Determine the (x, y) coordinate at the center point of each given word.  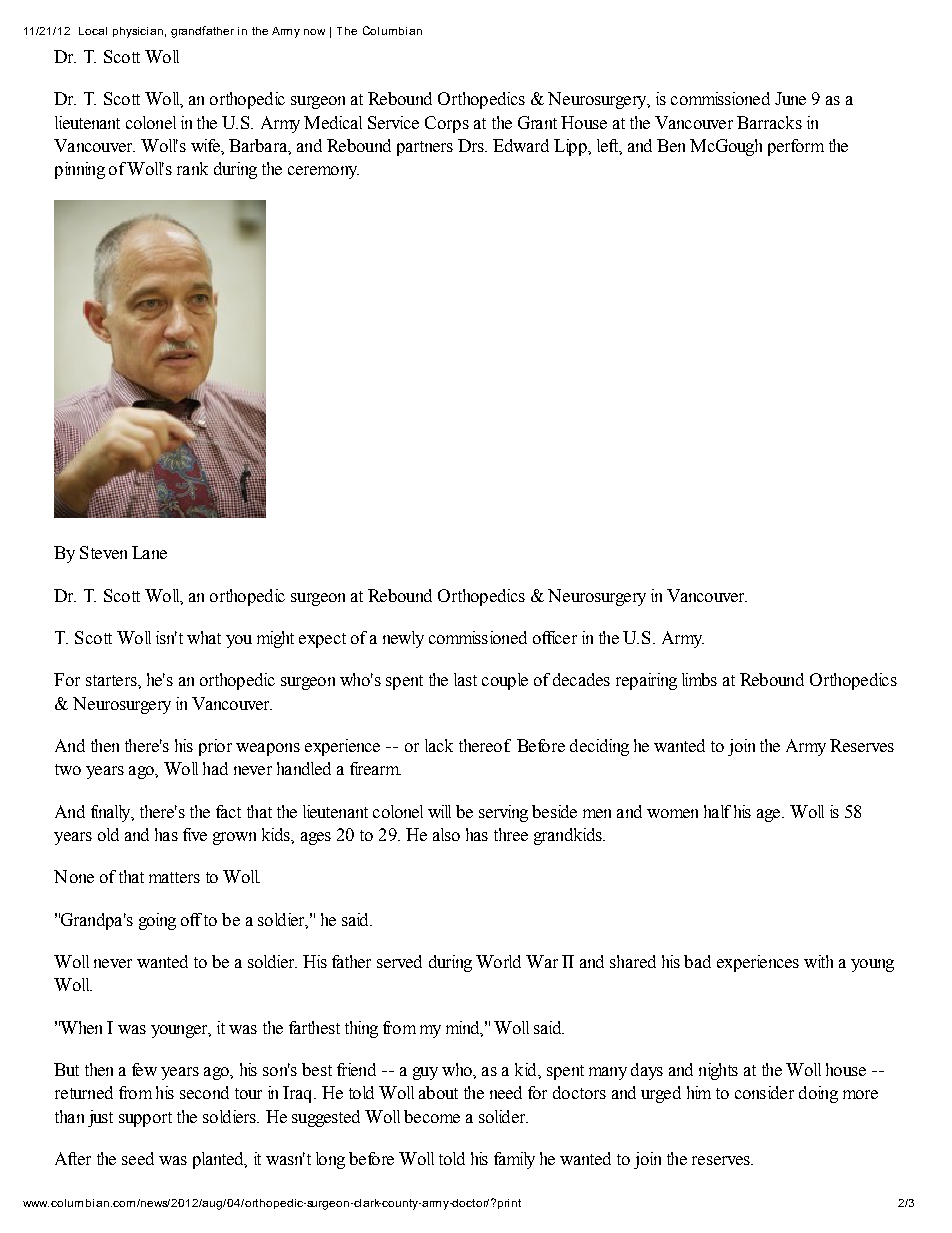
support (145, 1119)
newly (403, 639)
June (790, 98)
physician (138, 32)
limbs (699, 679)
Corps (447, 124)
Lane (149, 552)
